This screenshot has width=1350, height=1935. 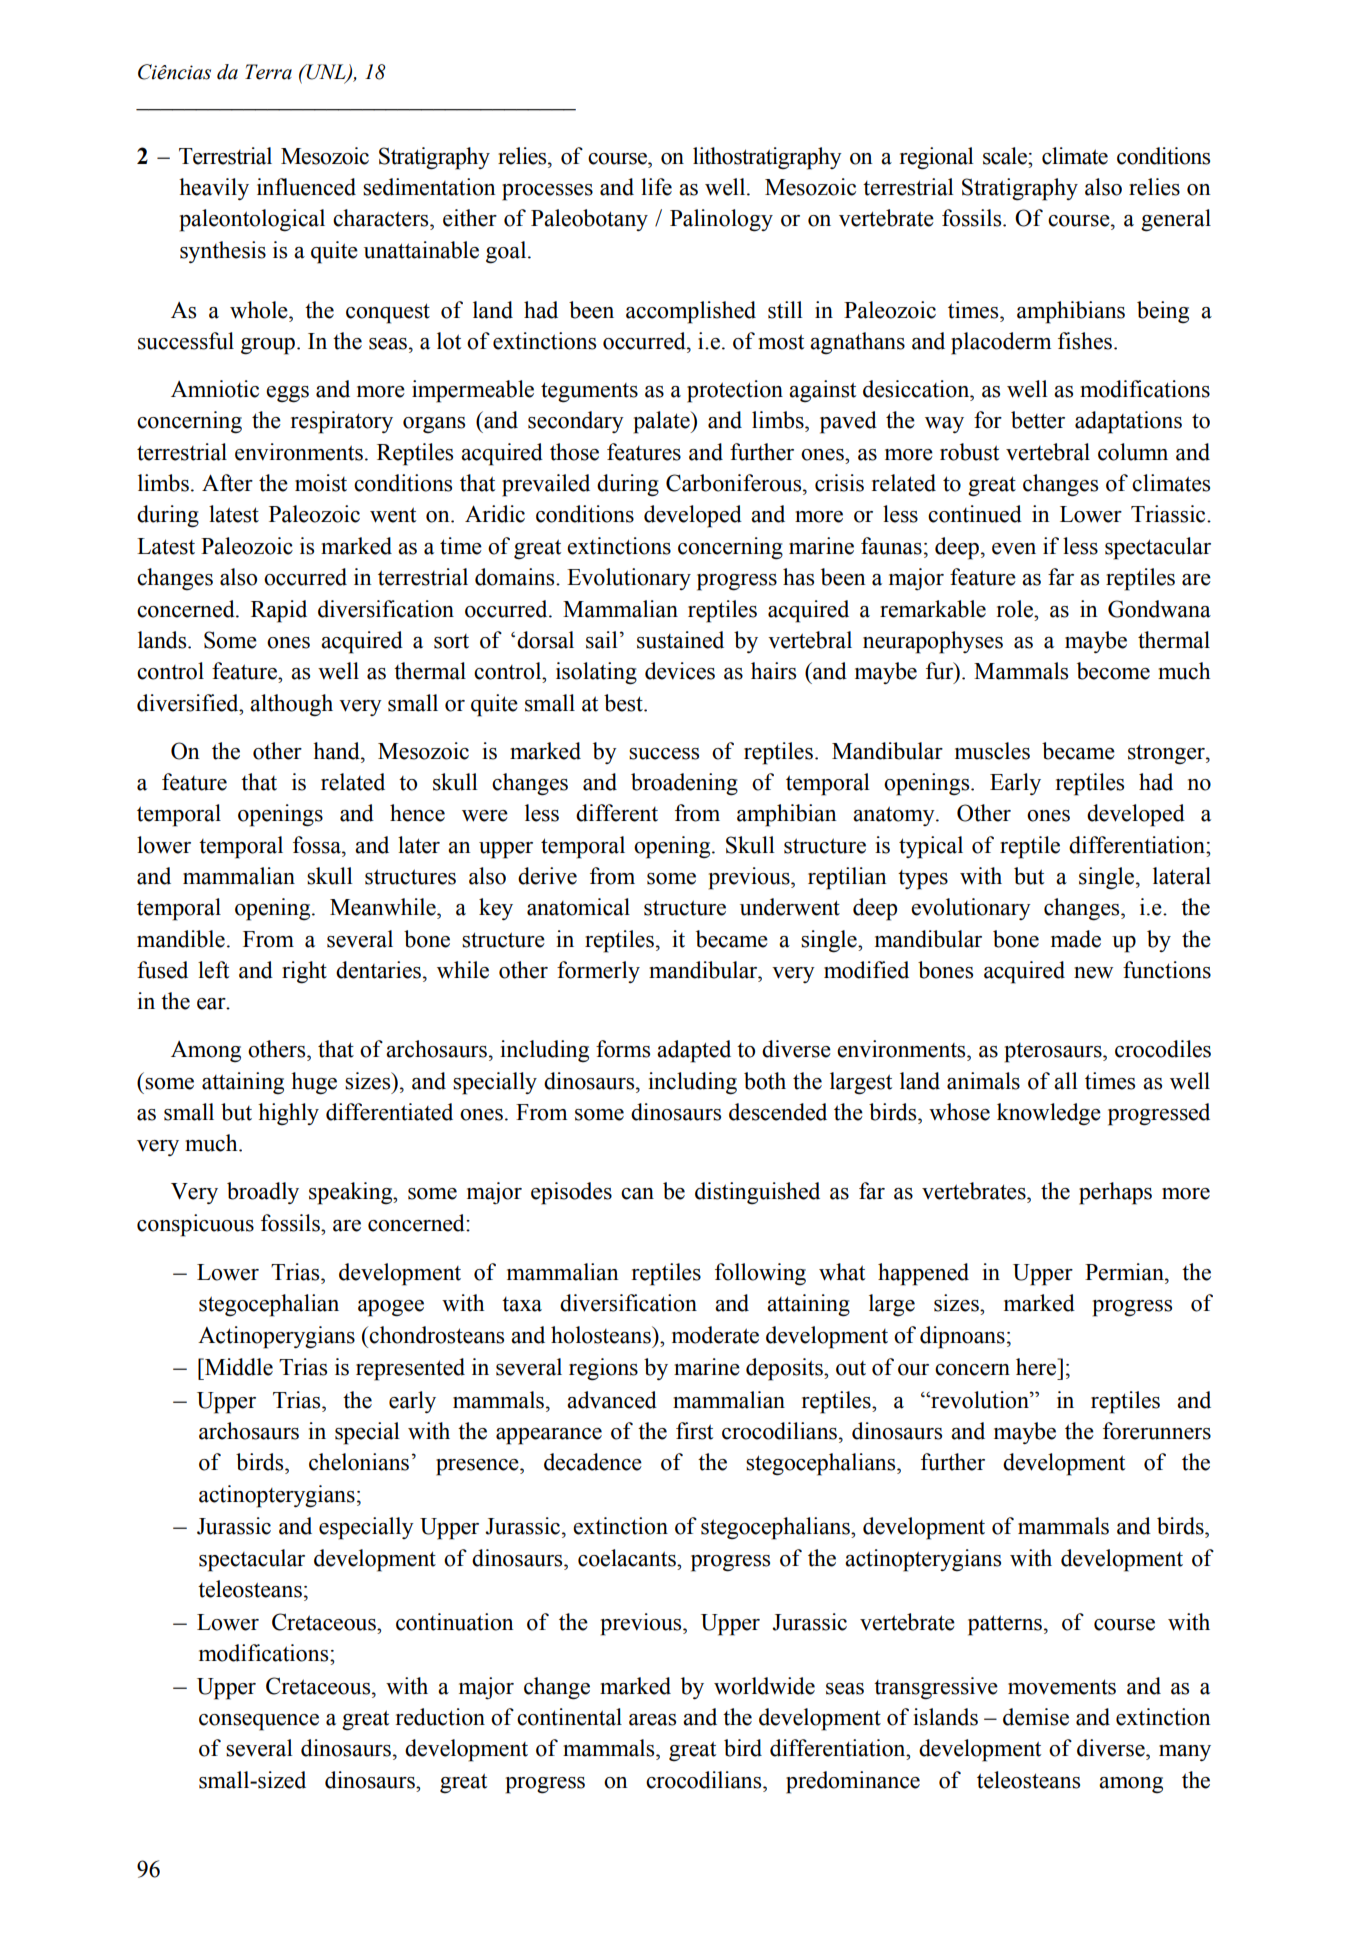 What do you see at coordinates (652, 1720) in the screenshot?
I see `areas` at bounding box center [652, 1720].
